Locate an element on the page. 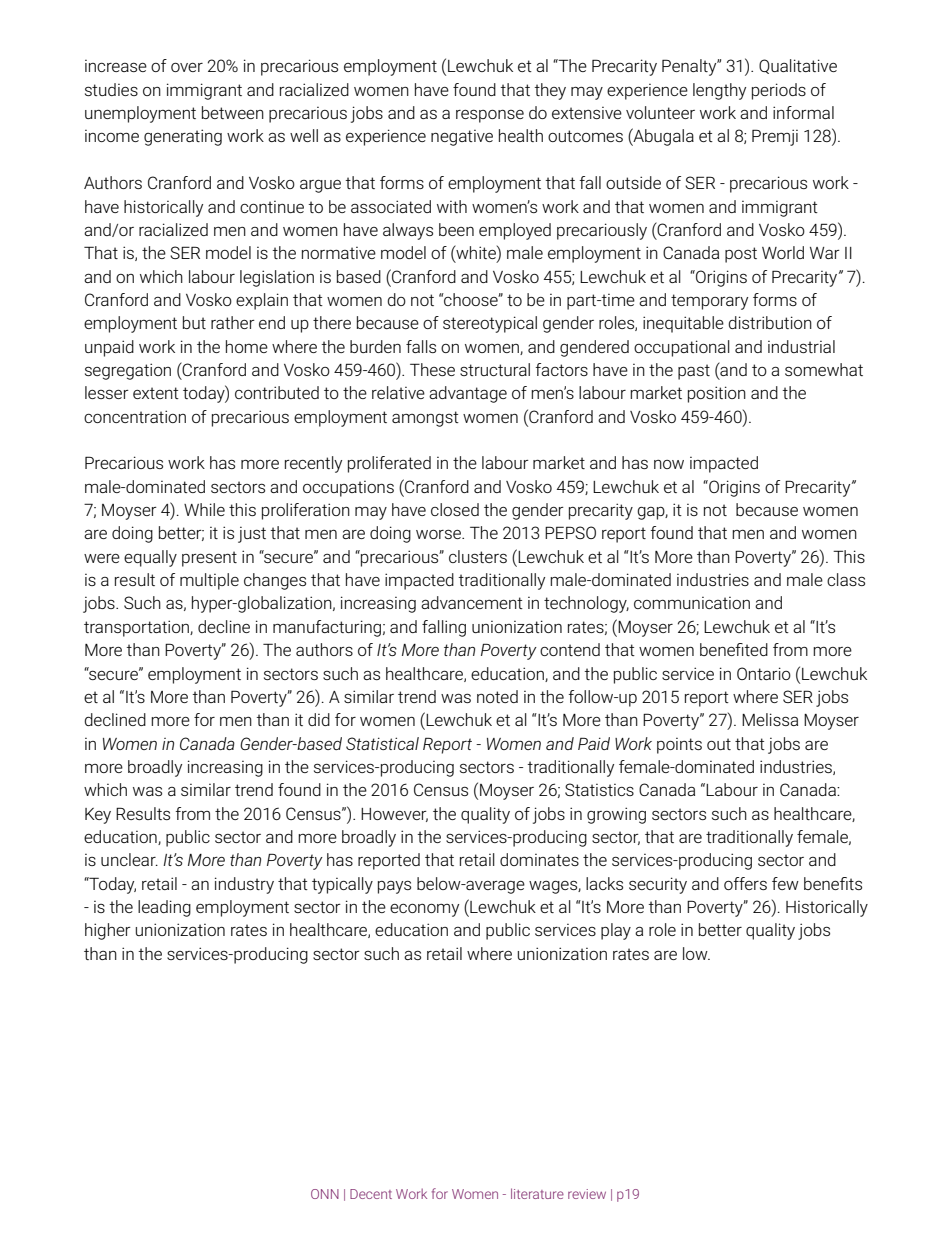  multiple is located at coordinates (209, 581).
